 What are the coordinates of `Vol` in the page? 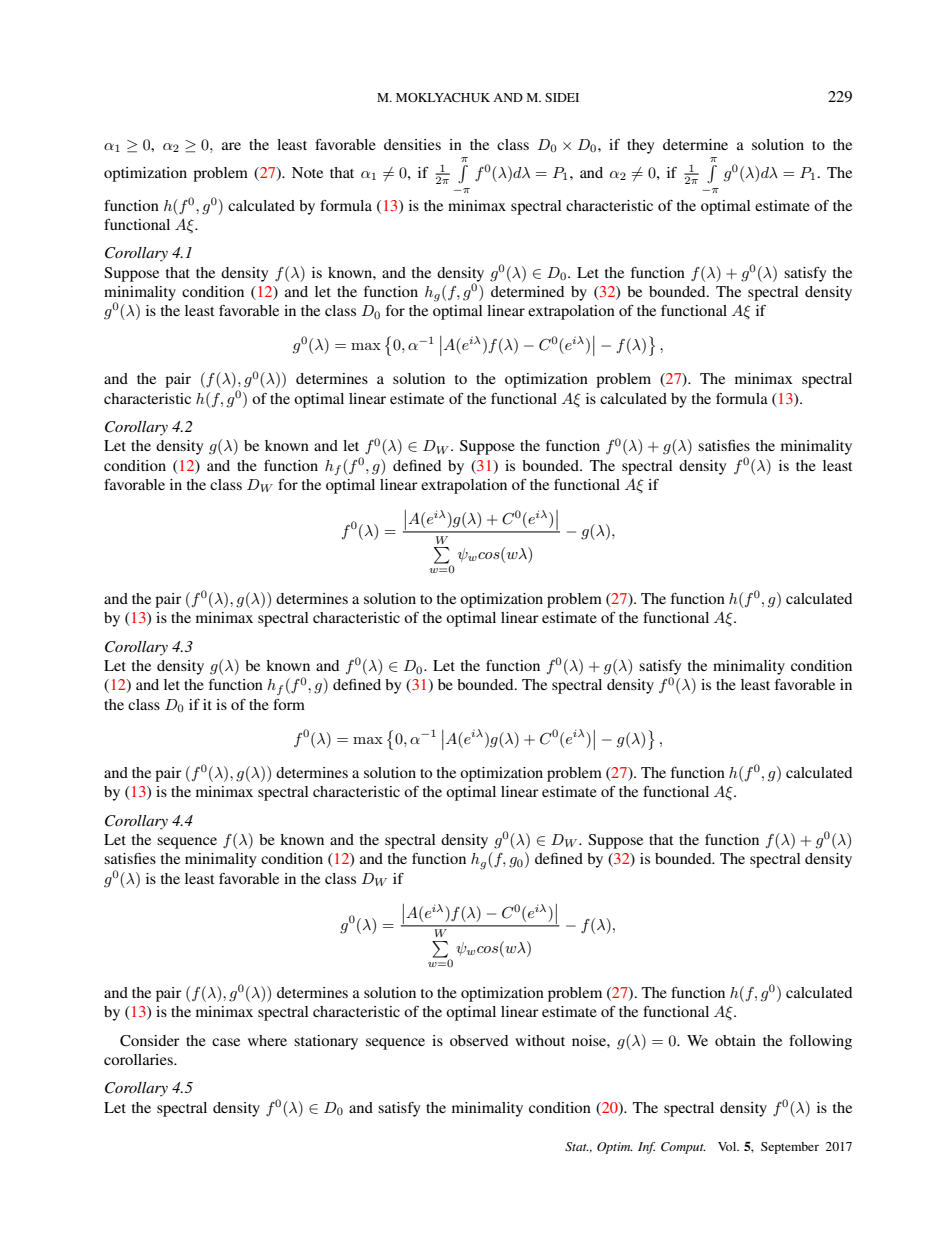 It's located at (728, 1146).
